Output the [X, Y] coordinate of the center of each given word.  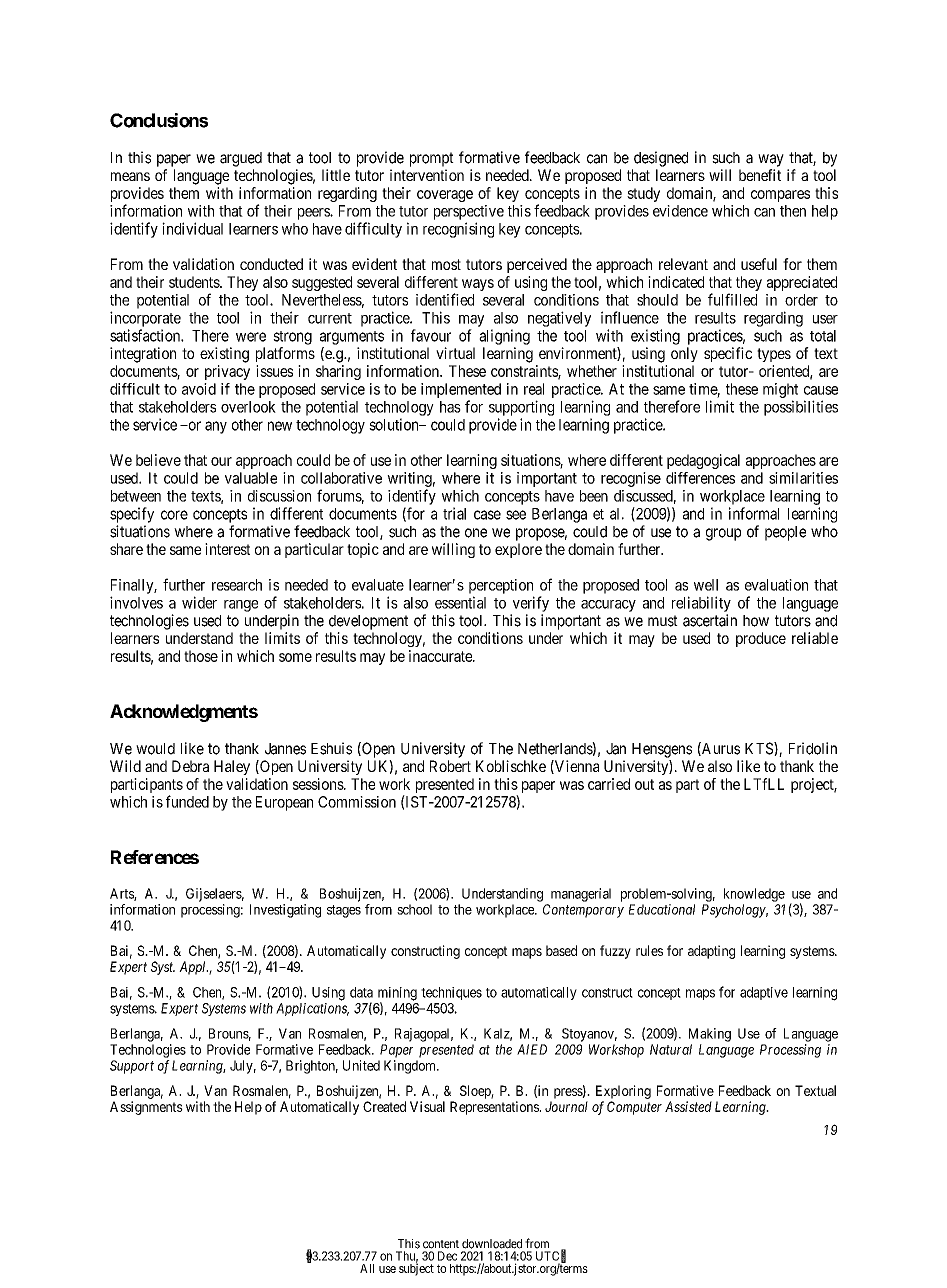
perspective [469, 212]
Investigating [285, 911]
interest [227, 549]
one [476, 533]
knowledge [754, 895]
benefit [760, 175]
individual [192, 228]
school [414, 909]
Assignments [146, 1108]
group [723, 534]
